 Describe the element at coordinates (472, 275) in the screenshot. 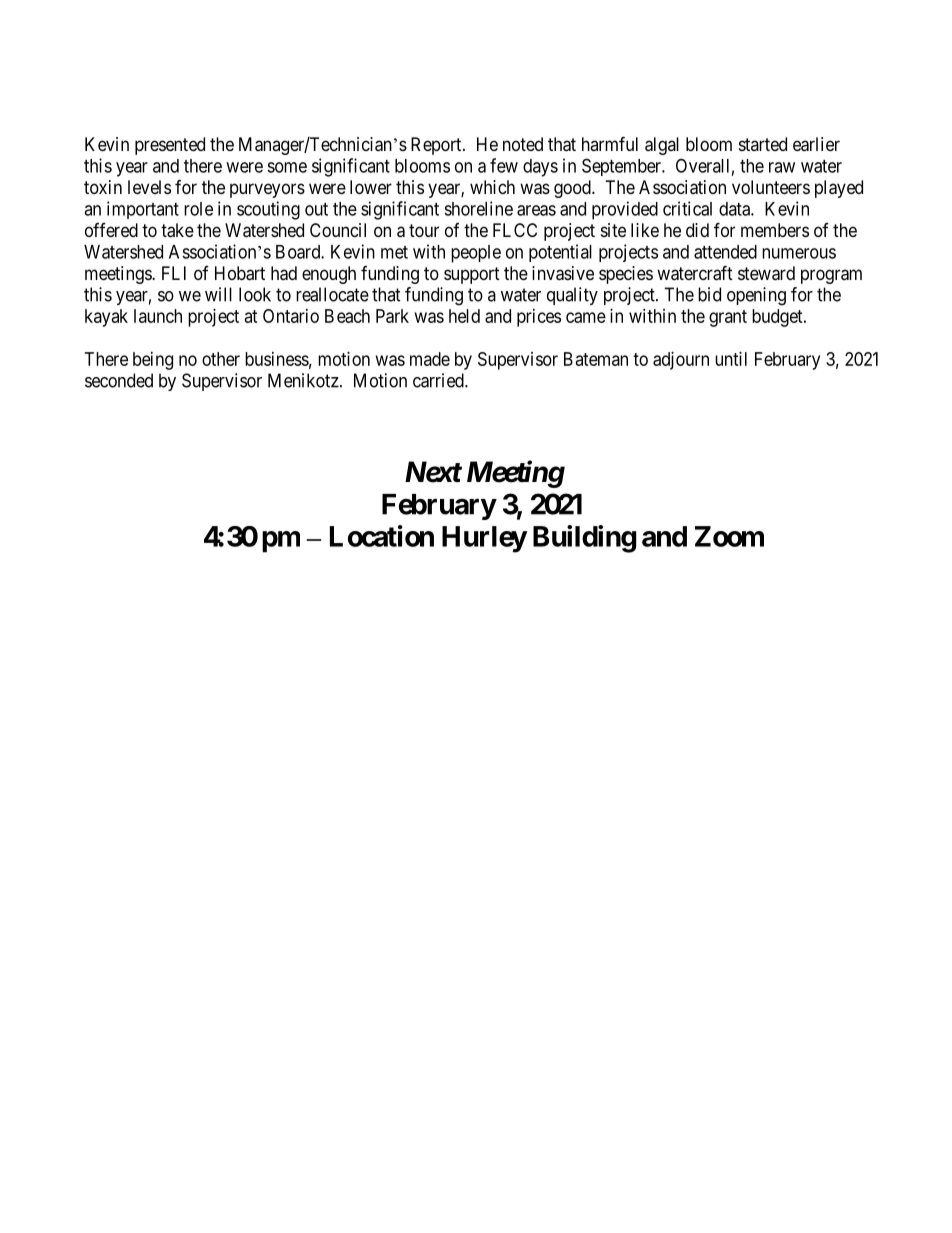

I see `support` at that location.
